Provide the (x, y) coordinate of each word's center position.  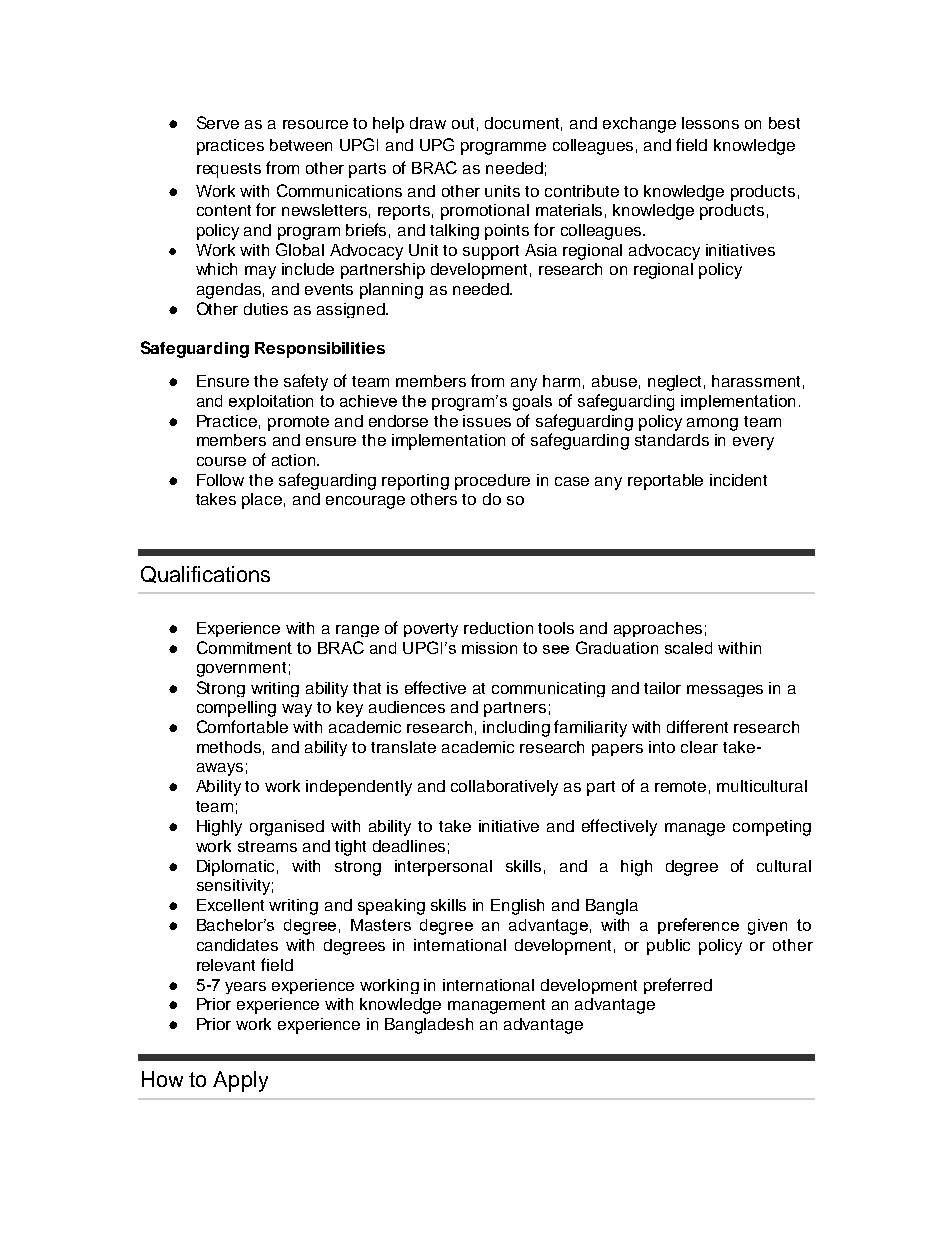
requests (229, 170)
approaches (658, 629)
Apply (240, 1081)
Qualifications (205, 574)
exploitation (271, 402)
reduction (498, 628)
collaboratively (504, 788)
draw (428, 123)
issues (487, 421)
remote (680, 786)
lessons (710, 123)
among (712, 424)
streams (267, 846)
